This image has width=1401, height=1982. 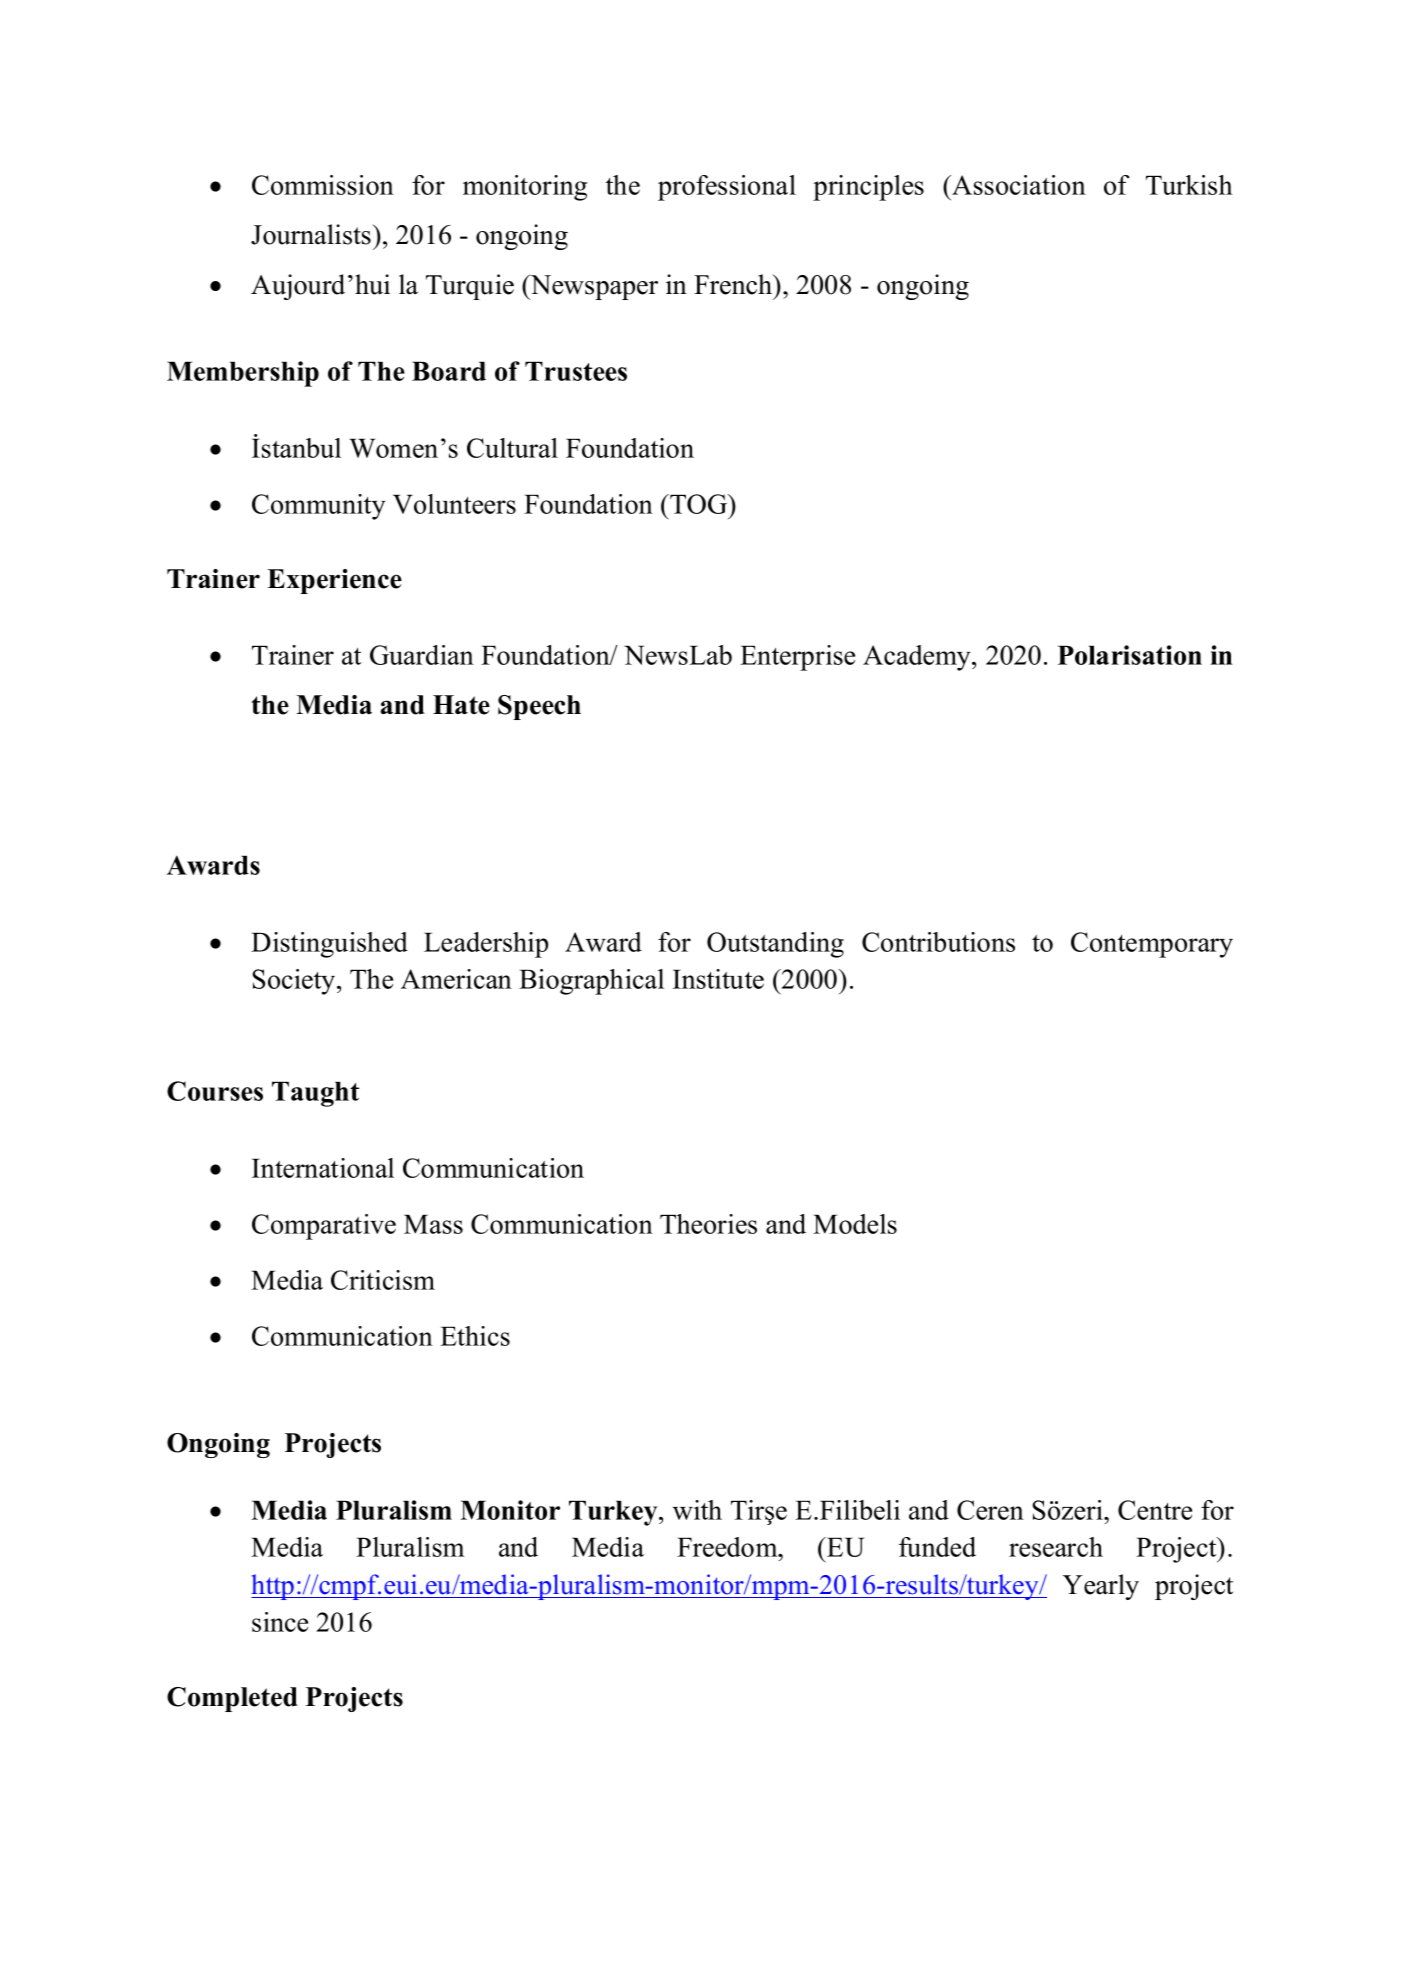 I want to click on professional, so click(x=727, y=188).
